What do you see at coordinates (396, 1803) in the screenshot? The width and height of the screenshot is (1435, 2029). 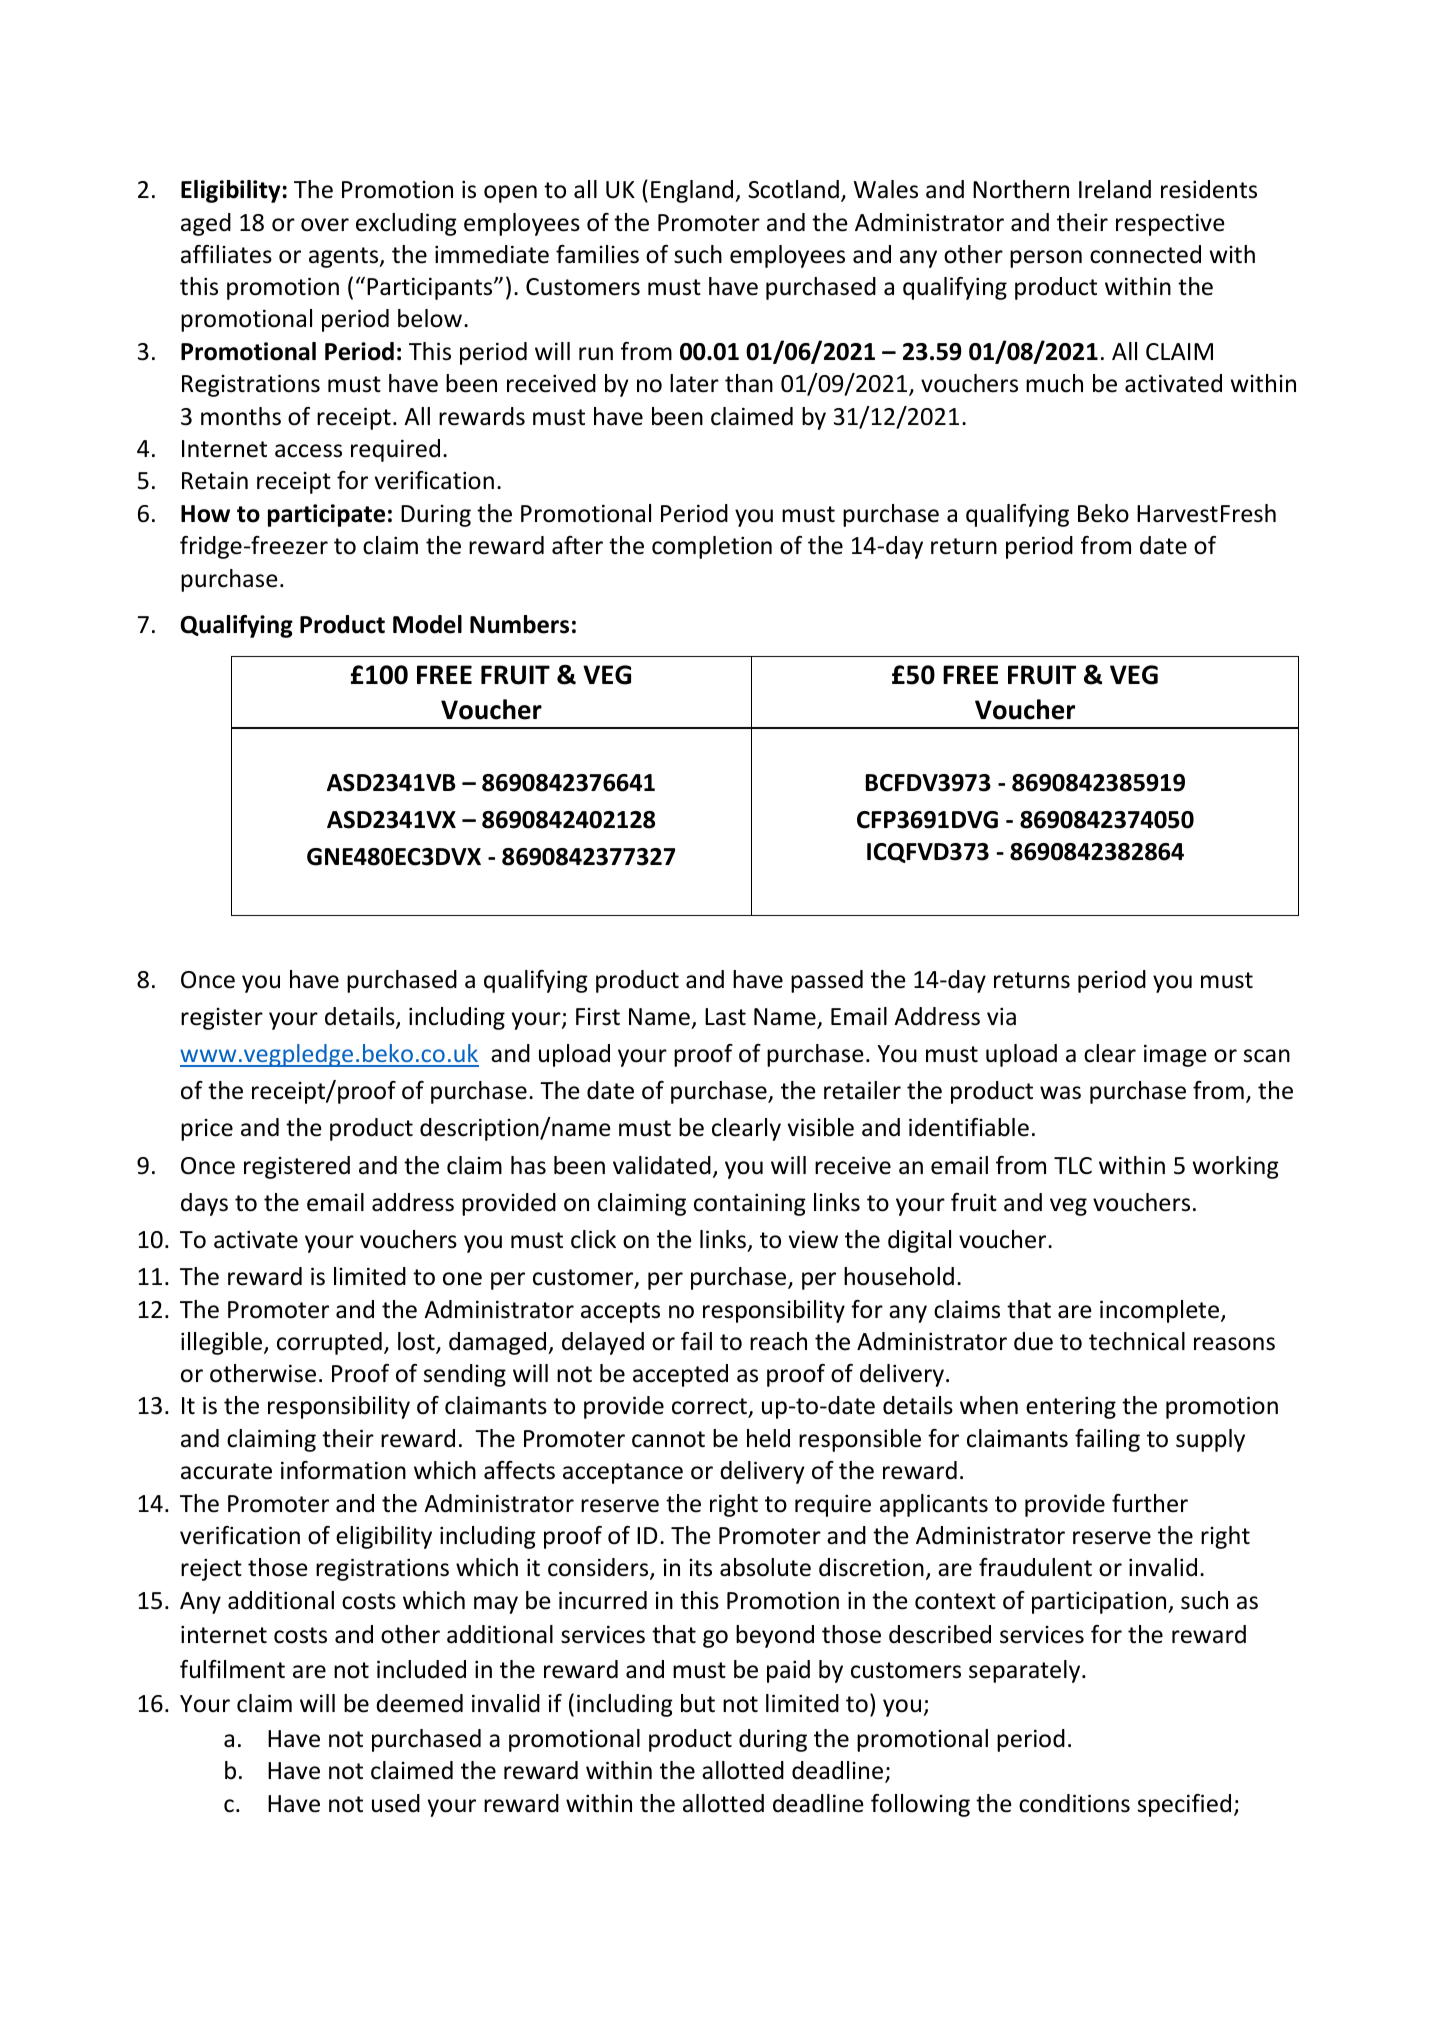 I see `used` at bounding box center [396, 1803].
